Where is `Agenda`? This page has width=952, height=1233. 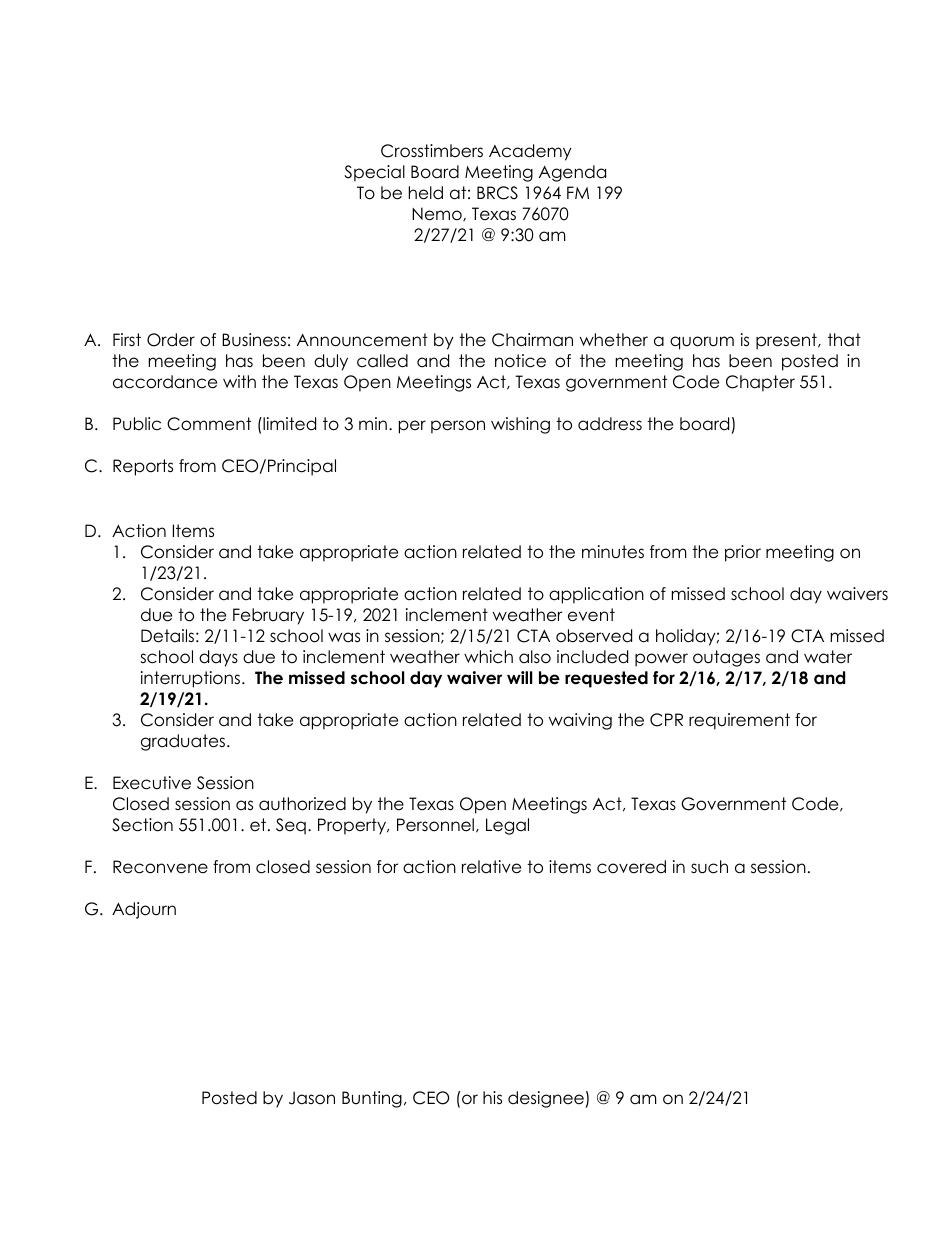
Agenda is located at coordinates (572, 173).
